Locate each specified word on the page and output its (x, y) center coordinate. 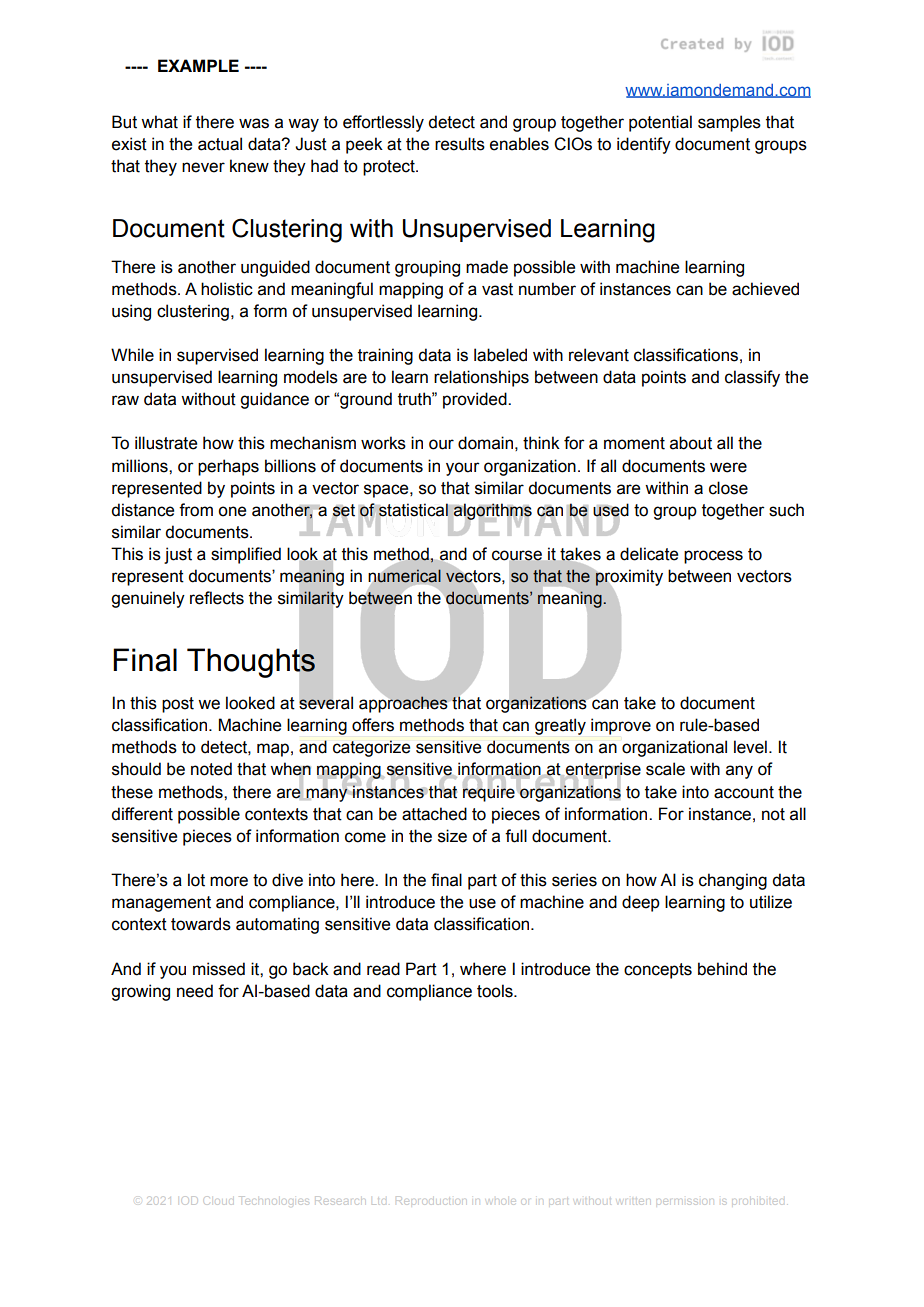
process (713, 557)
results (460, 144)
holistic (227, 289)
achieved (765, 289)
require (489, 792)
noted (211, 769)
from (196, 510)
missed (219, 969)
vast (497, 289)
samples (729, 123)
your (463, 469)
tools (496, 991)
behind (722, 969)
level (750, 747)
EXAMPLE (198, 65)
